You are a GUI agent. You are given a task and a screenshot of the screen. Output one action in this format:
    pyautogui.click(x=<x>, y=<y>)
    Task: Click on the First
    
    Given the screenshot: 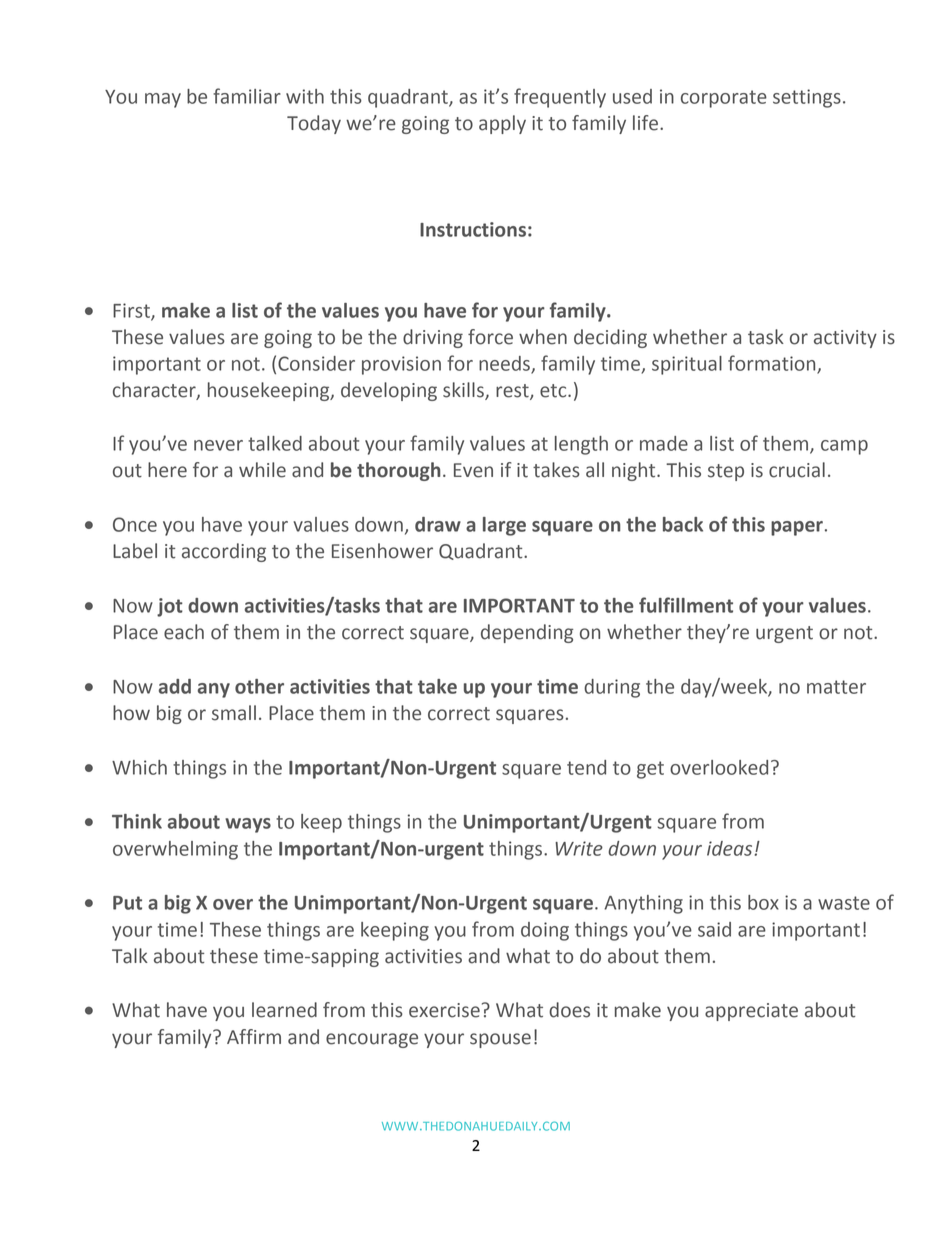 What is the action you would take?
    pyautogui.click(x=132, y=311)
